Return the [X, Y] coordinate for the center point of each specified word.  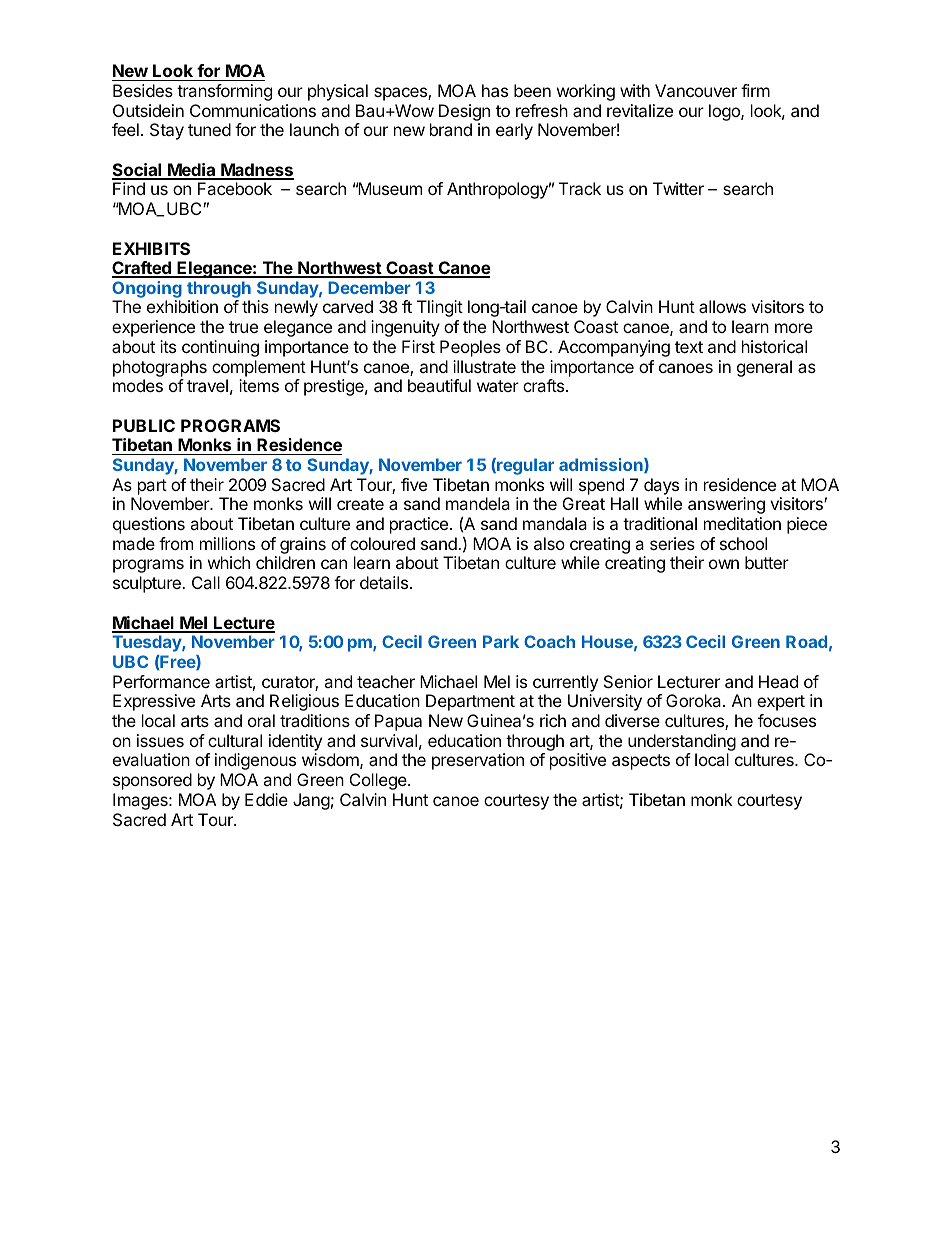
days [661, 486]
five [414, 484]
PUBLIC [144, 425]
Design [464, 112]
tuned [209, 129]
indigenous [255, 761]
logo [725, 112]
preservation [478, 761]
